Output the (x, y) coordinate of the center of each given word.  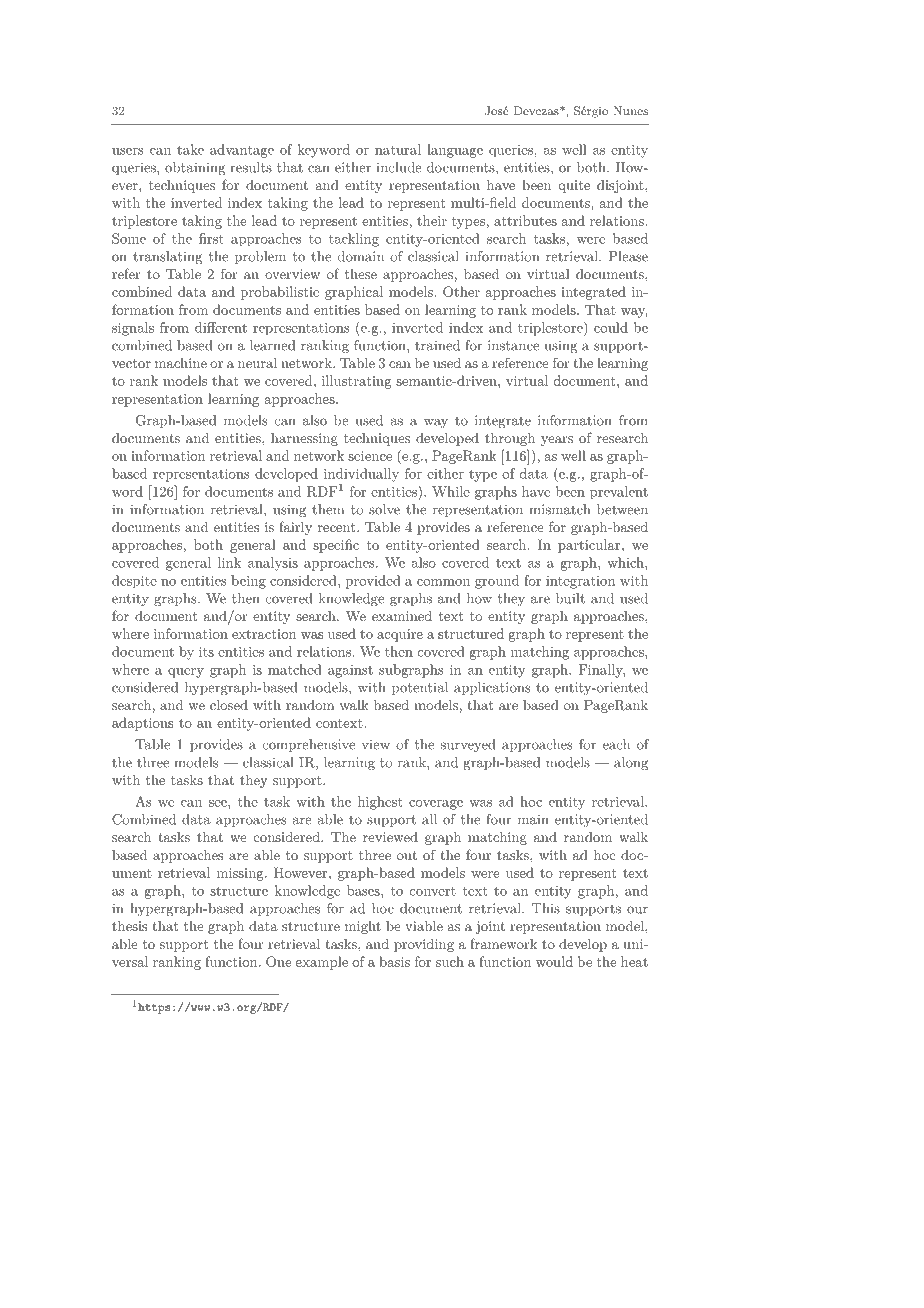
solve (384, 509)
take (190, 149)
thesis (130, 926)
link (229, 562)
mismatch (559, 509)
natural (398, 149)
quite (574, 186)
